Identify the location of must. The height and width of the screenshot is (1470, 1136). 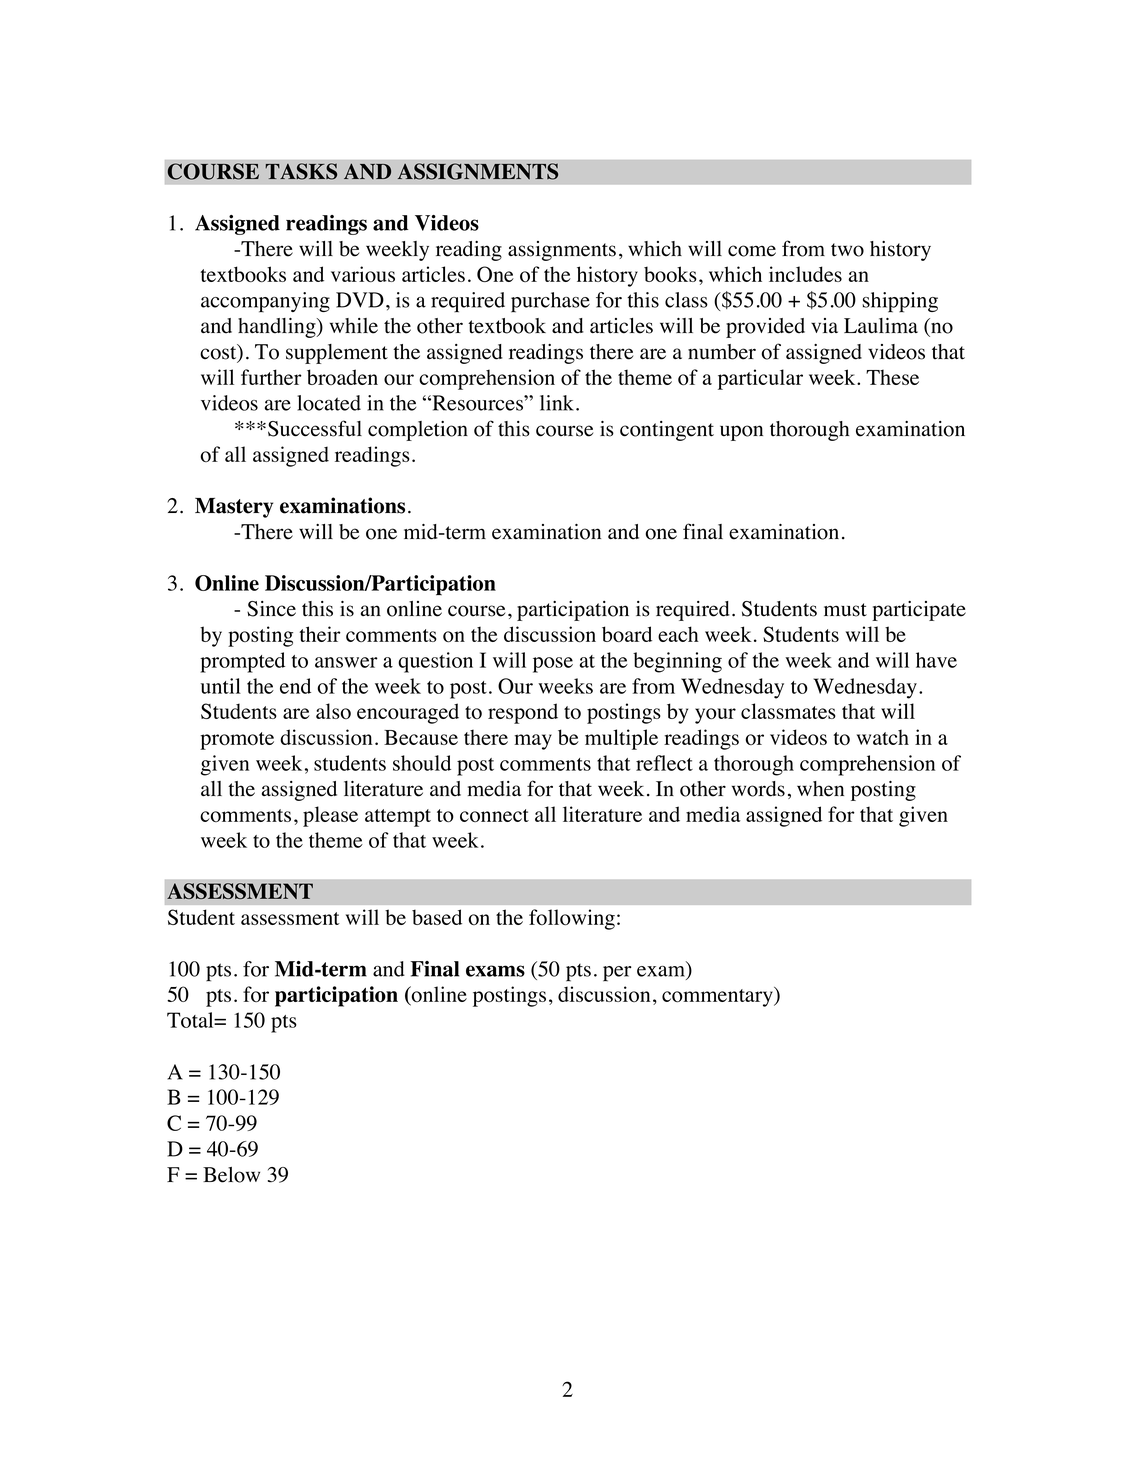
(845, 610).
